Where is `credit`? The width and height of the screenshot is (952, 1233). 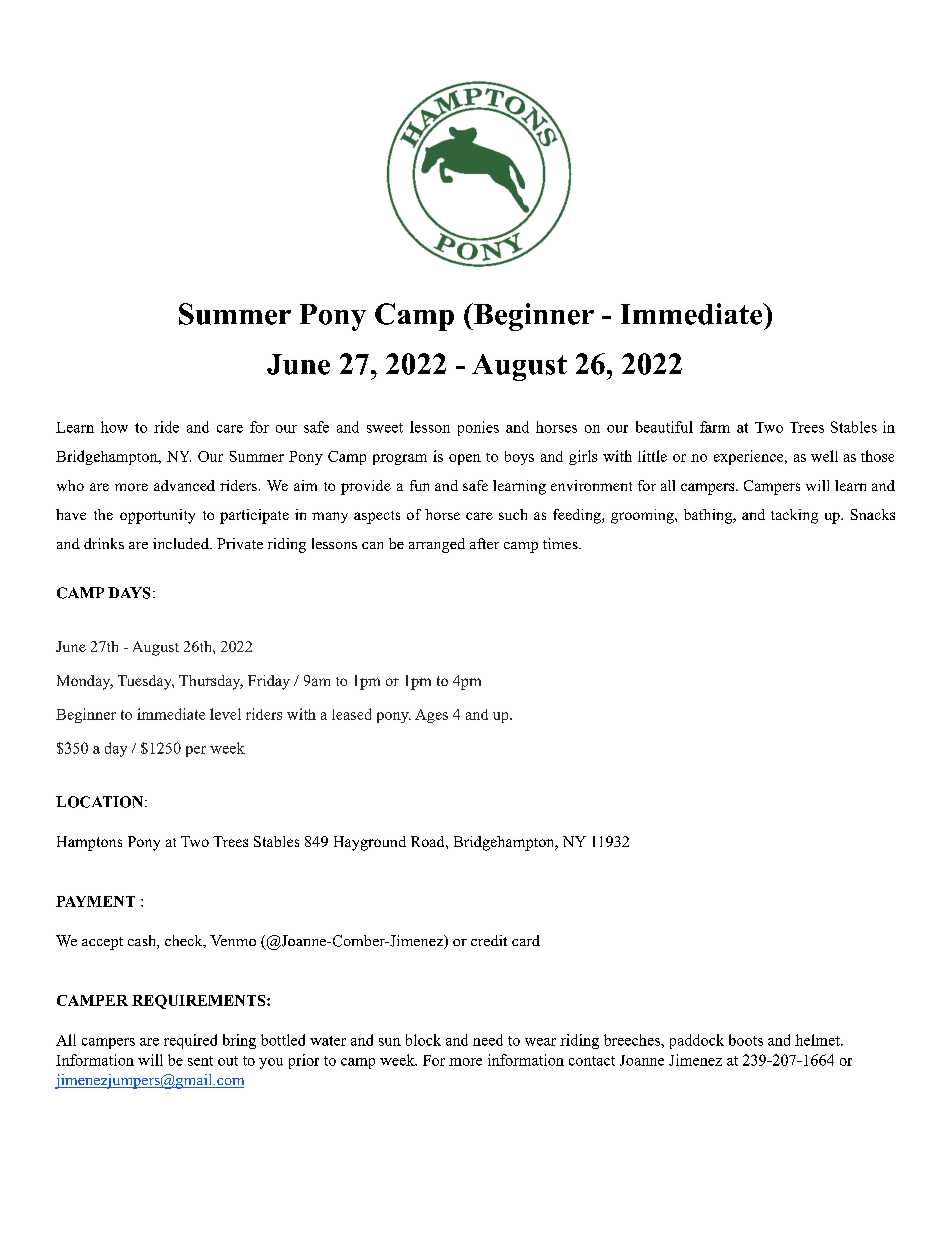 credit is located at coordinates (489, 940).
